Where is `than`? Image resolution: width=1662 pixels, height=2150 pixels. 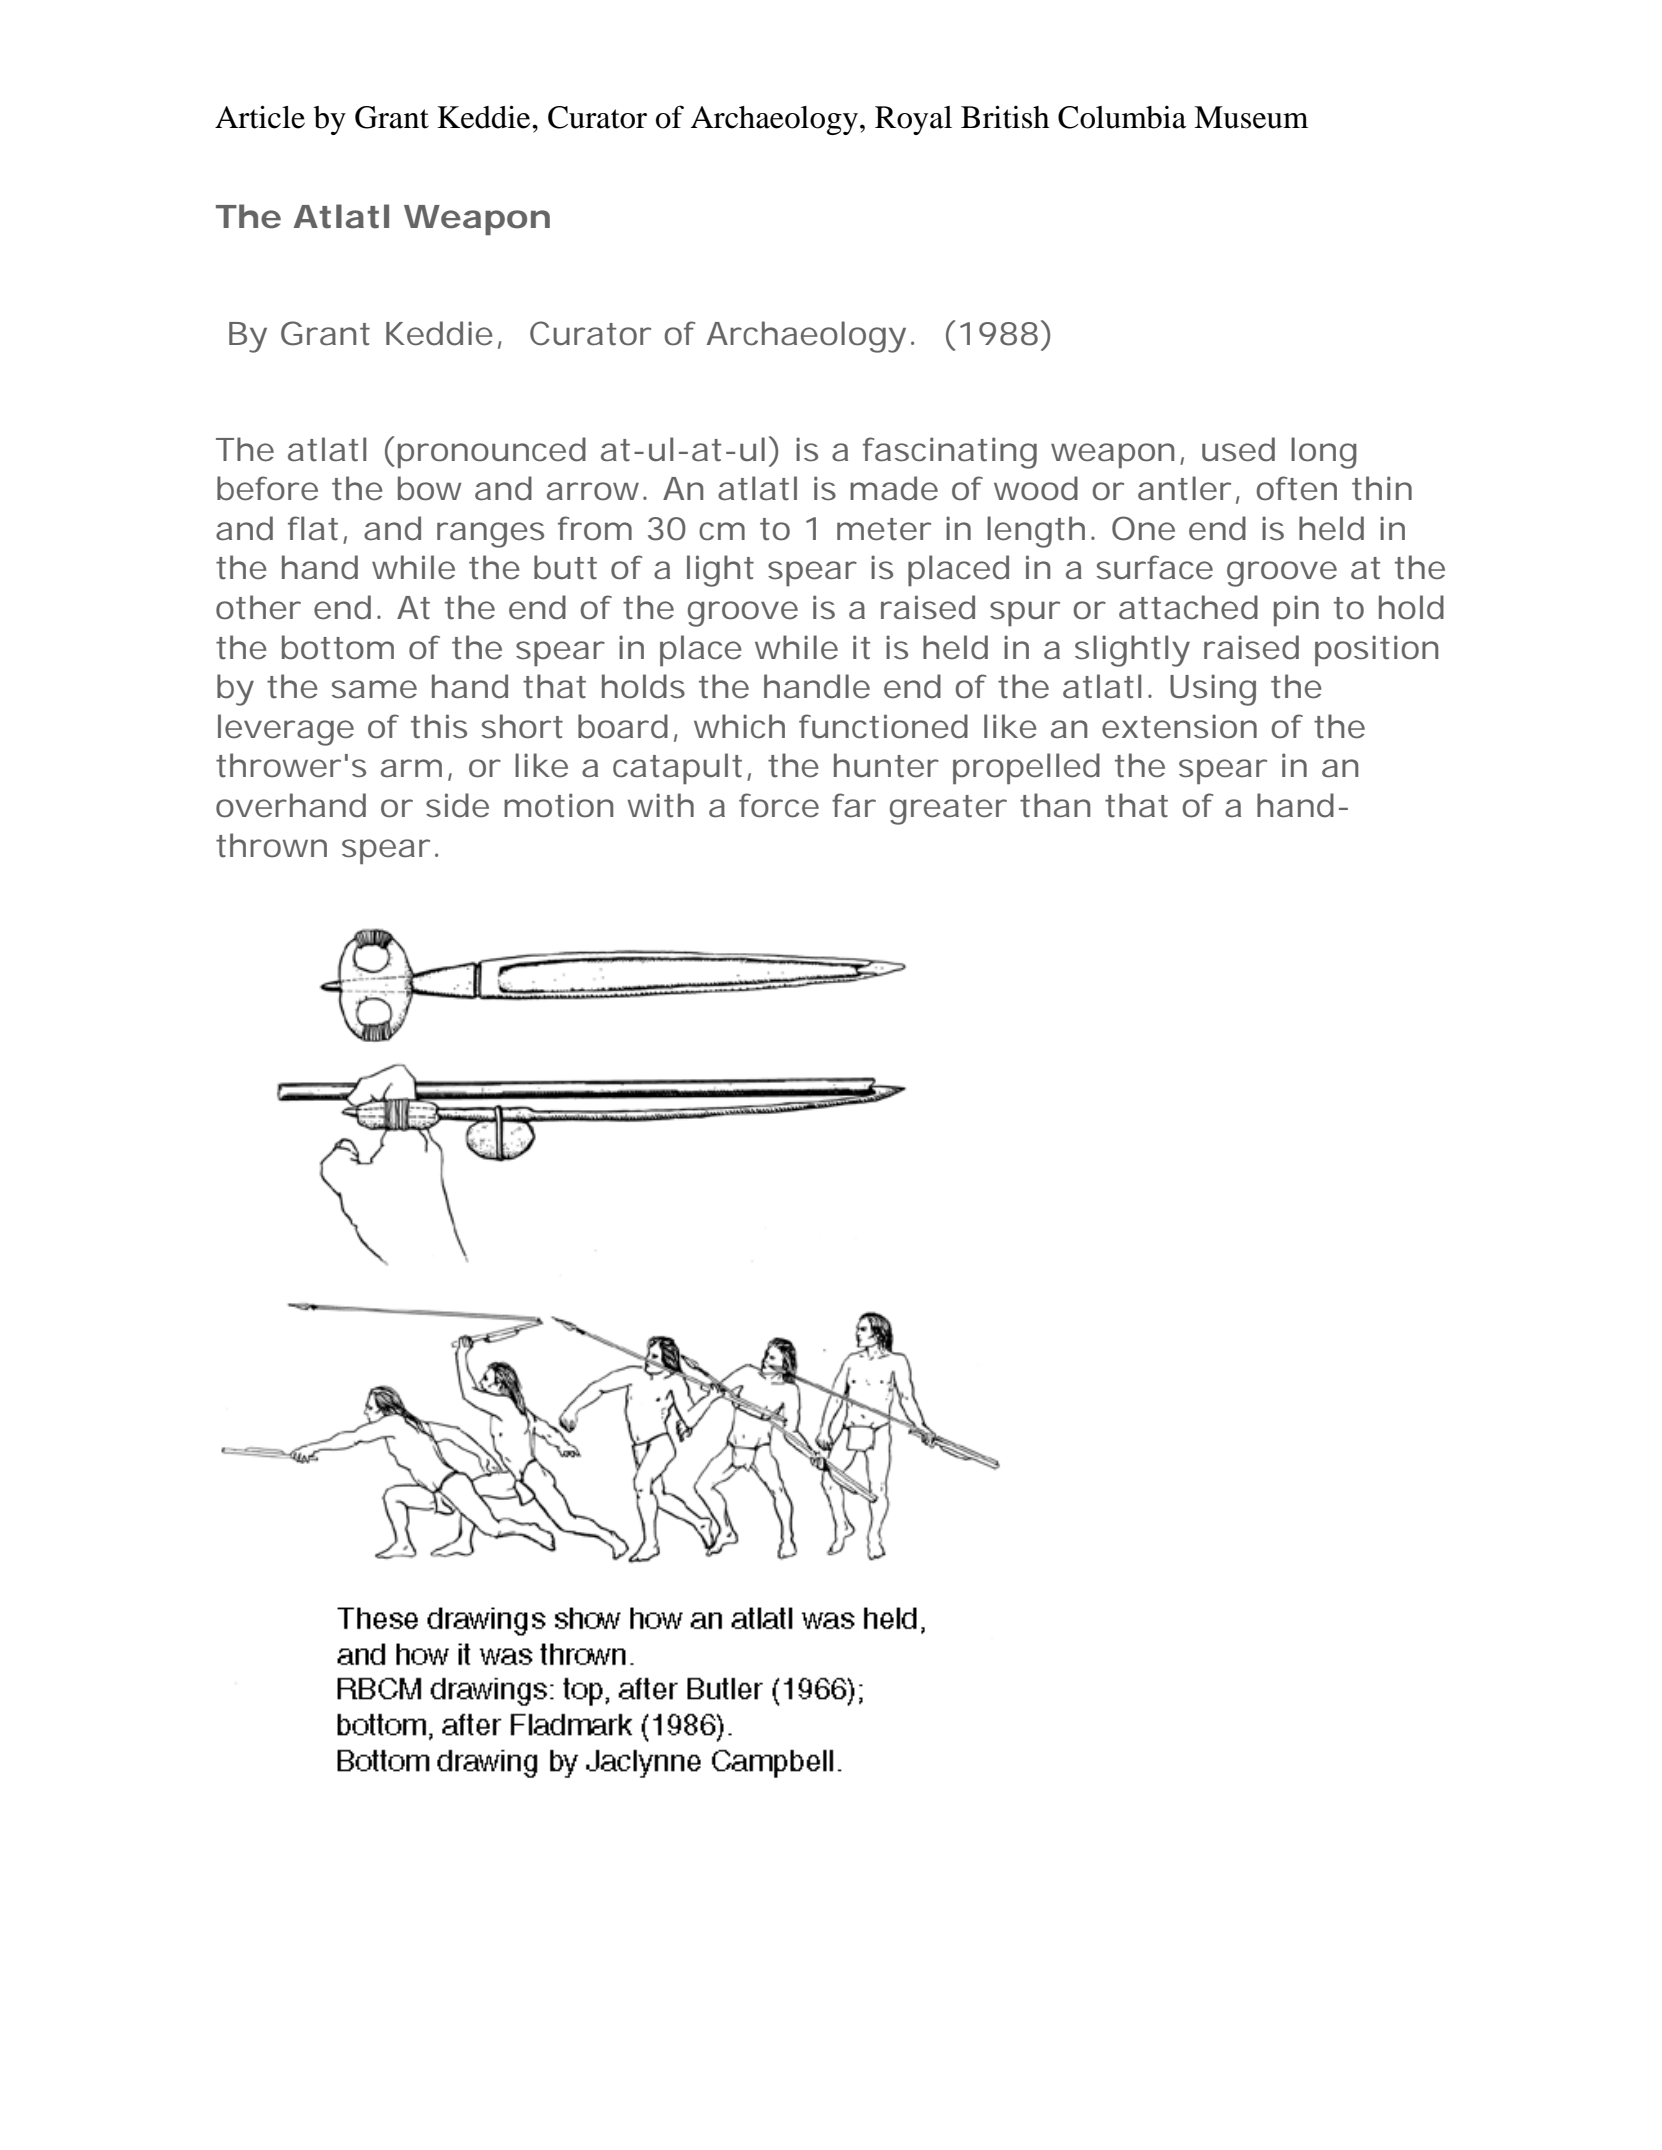
than is located at coordinates (1055, 805).
